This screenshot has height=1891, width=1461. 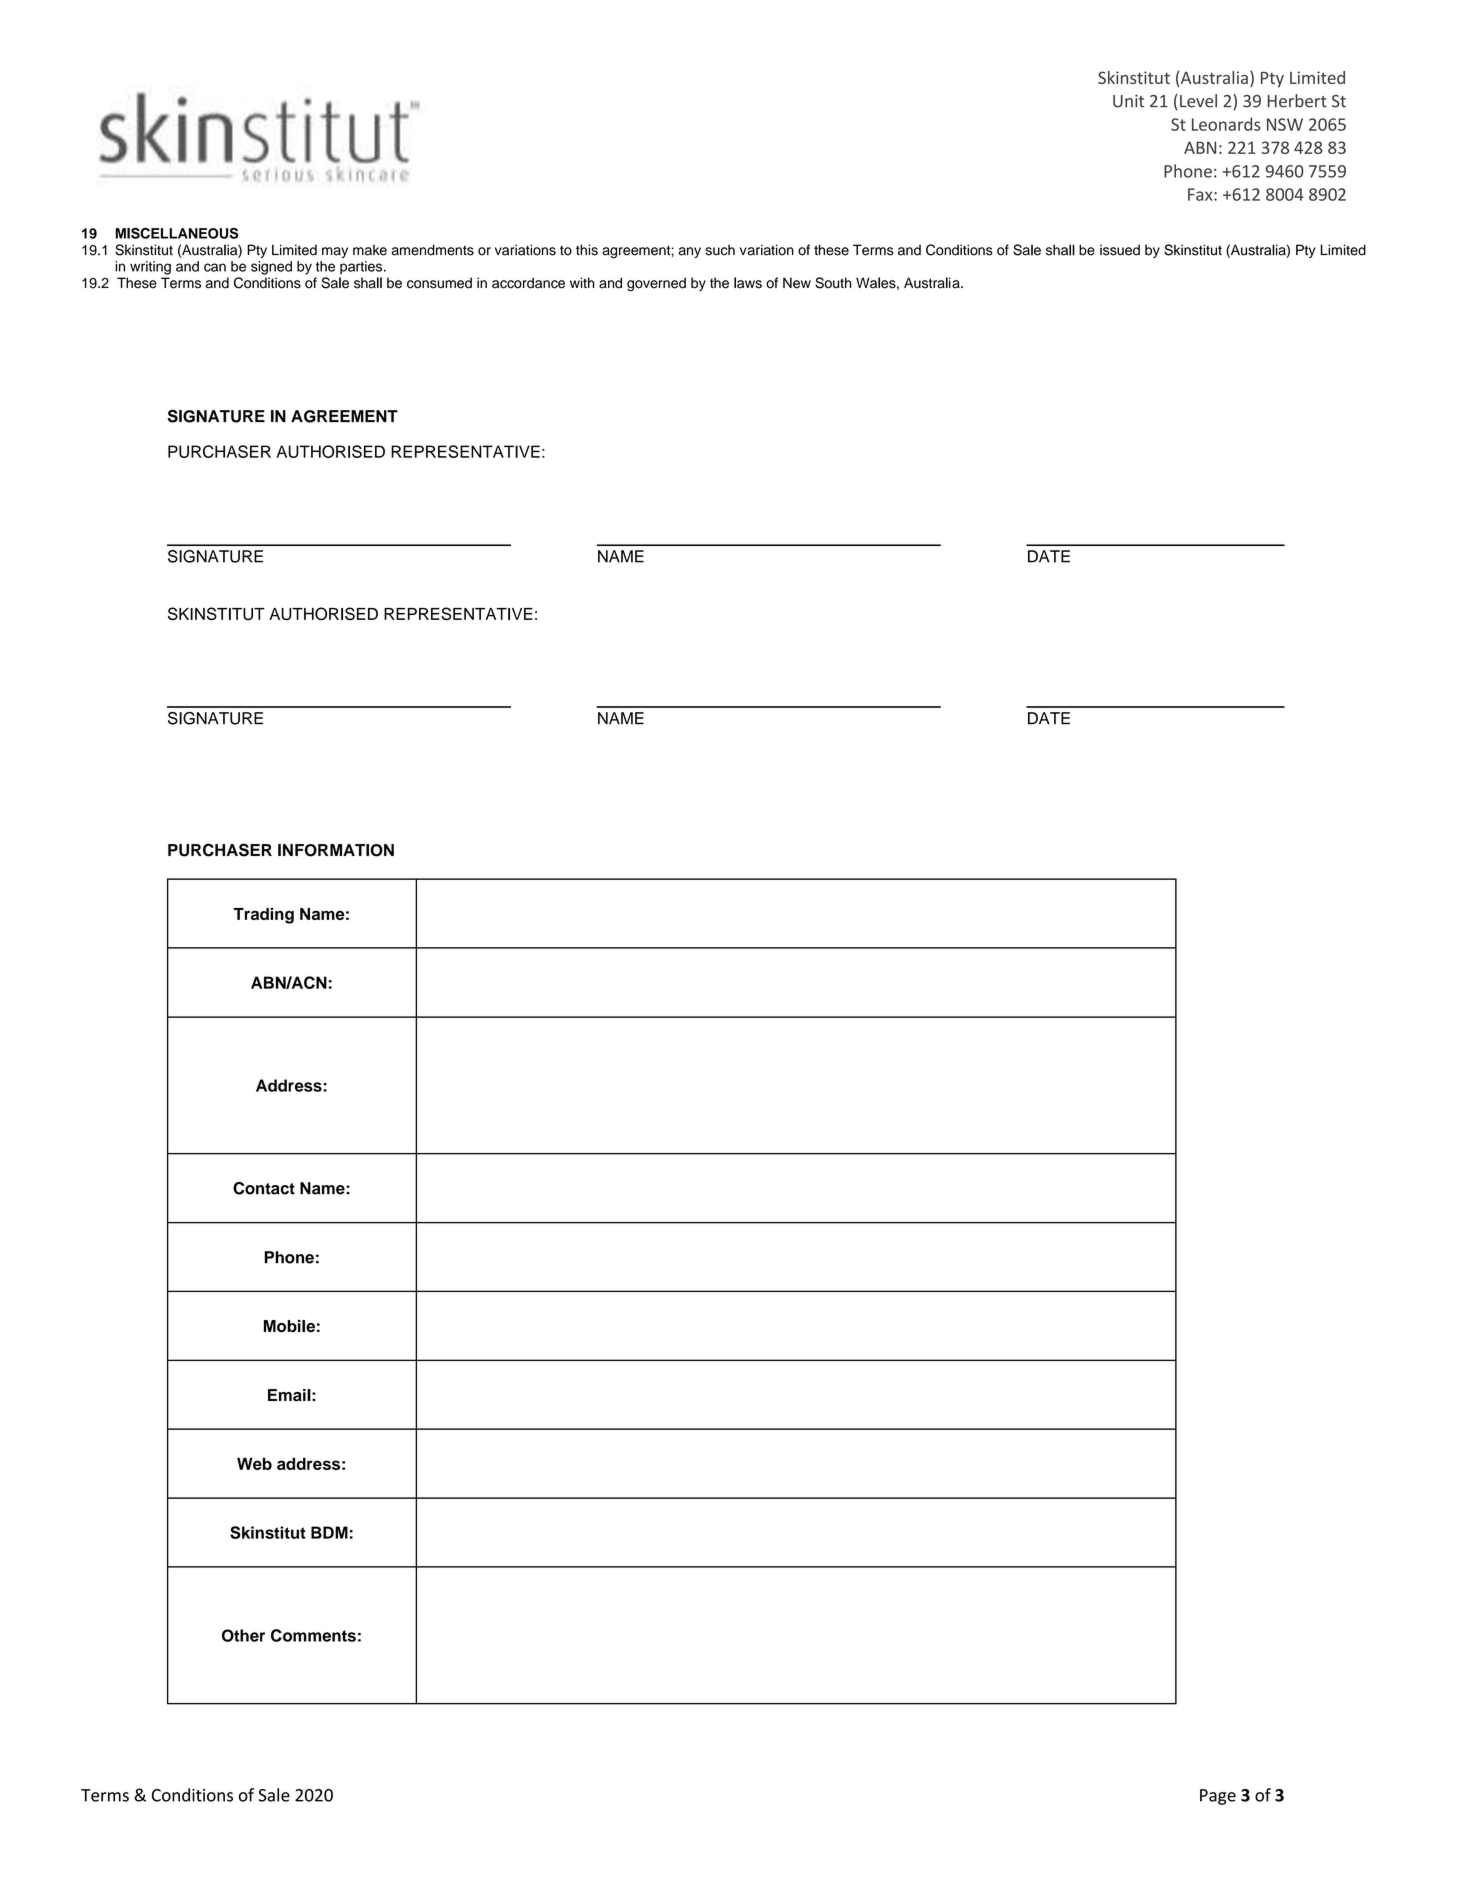 I want to click on issued, so click(x=1120, y=250).
